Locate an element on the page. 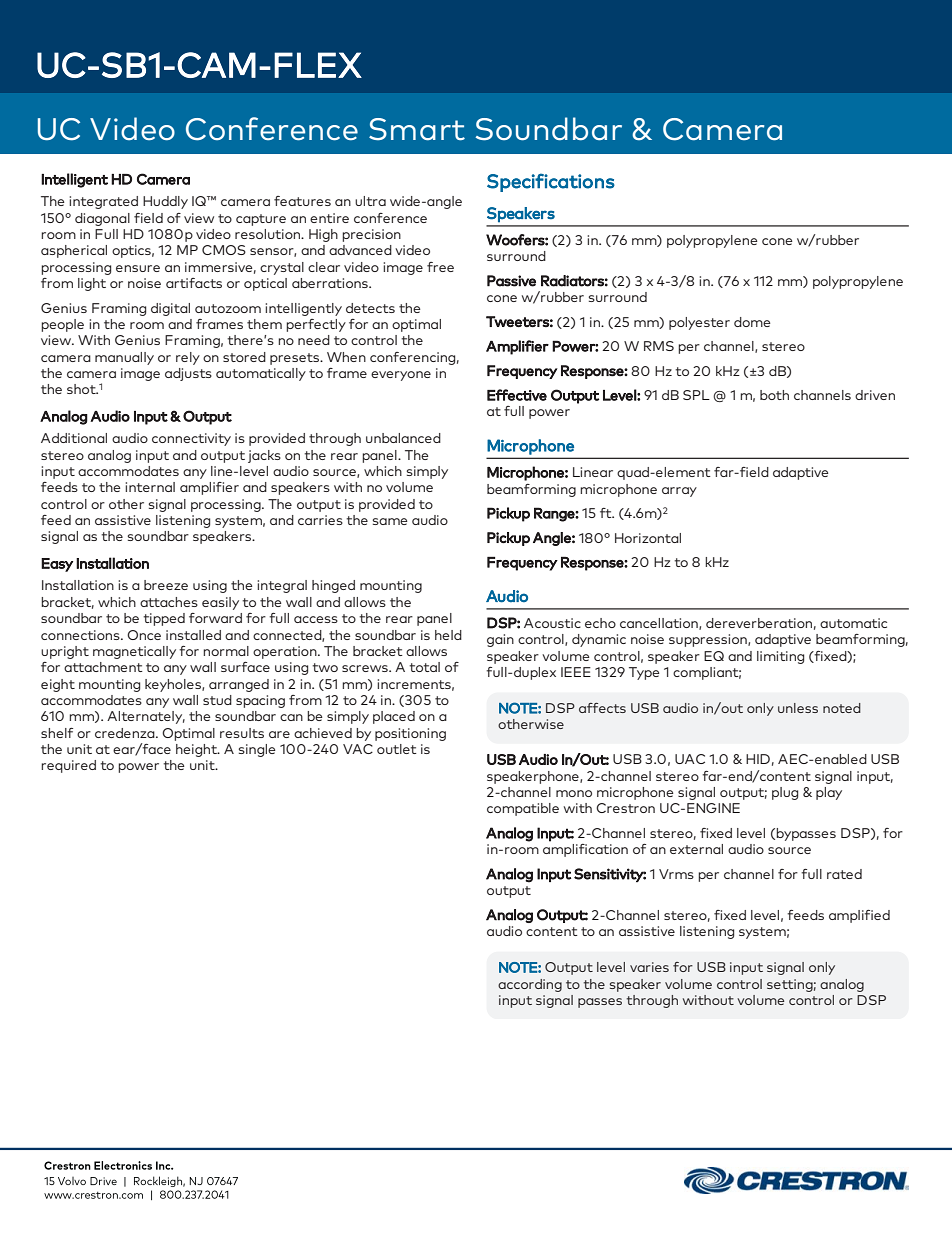  limiting is located at coordinates (780, 657).
